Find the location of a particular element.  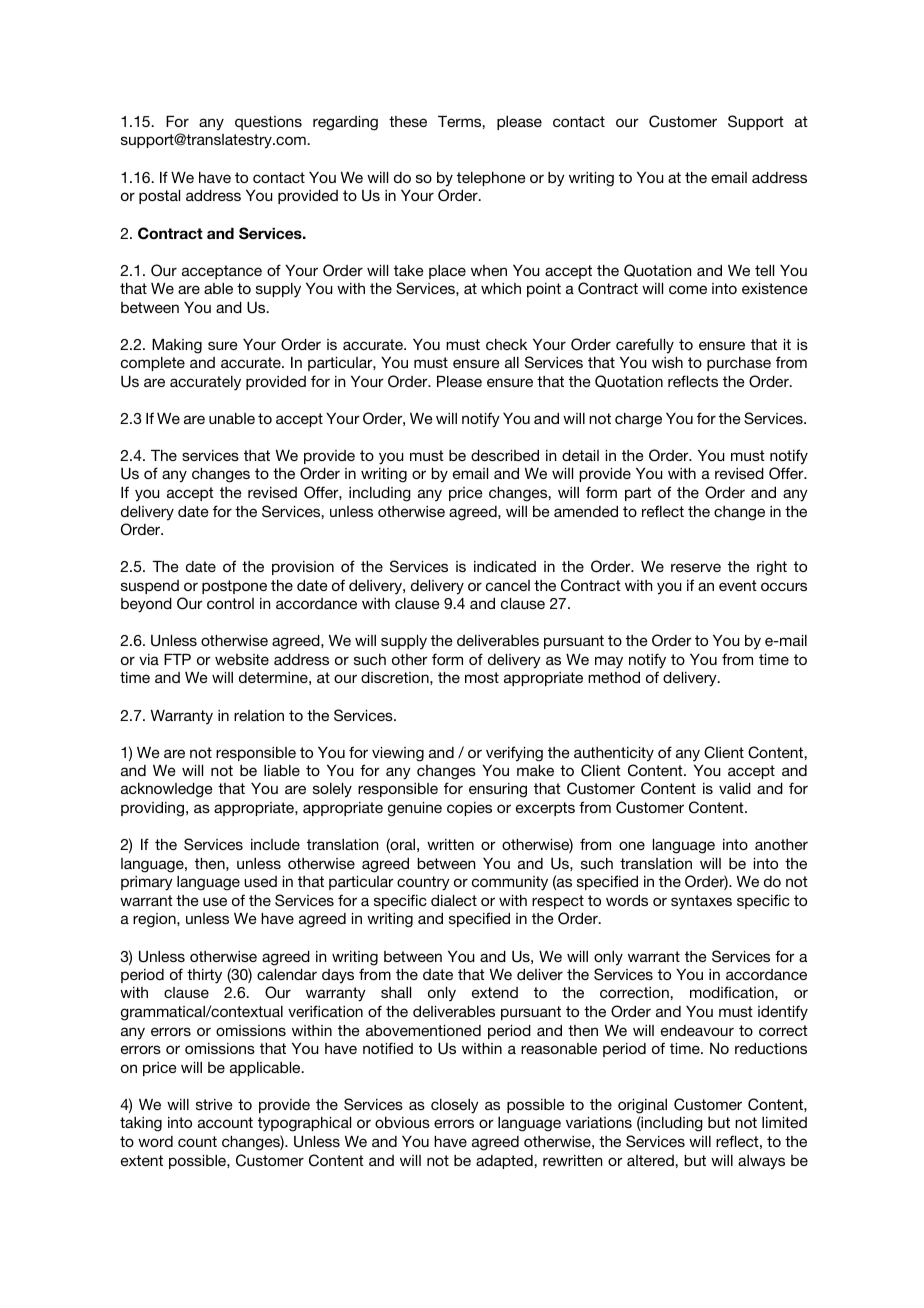

most is located at coordinates (482, 677).
